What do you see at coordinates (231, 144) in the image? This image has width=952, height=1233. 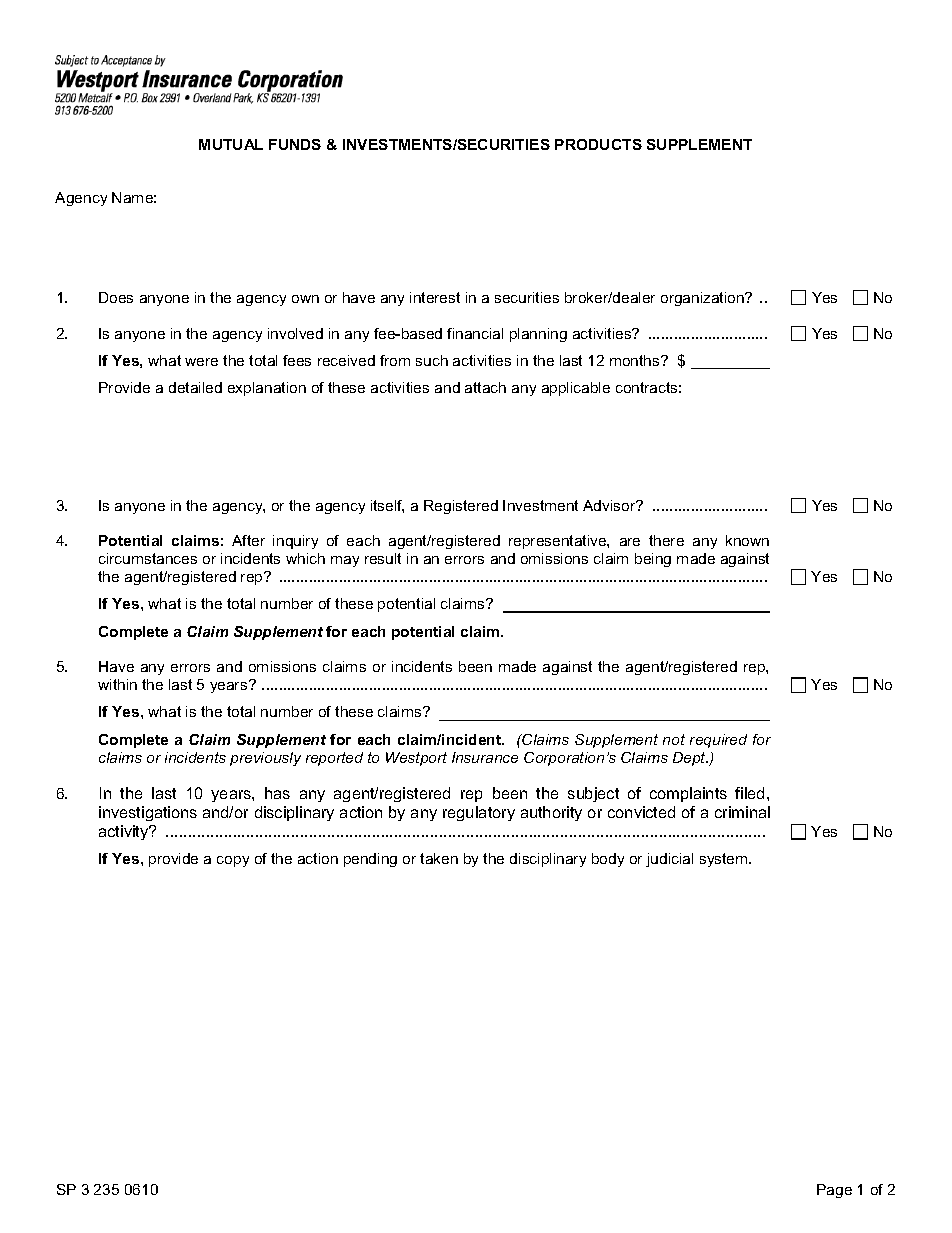 I see `MUTUAL` at bounding box center [231, 144].
